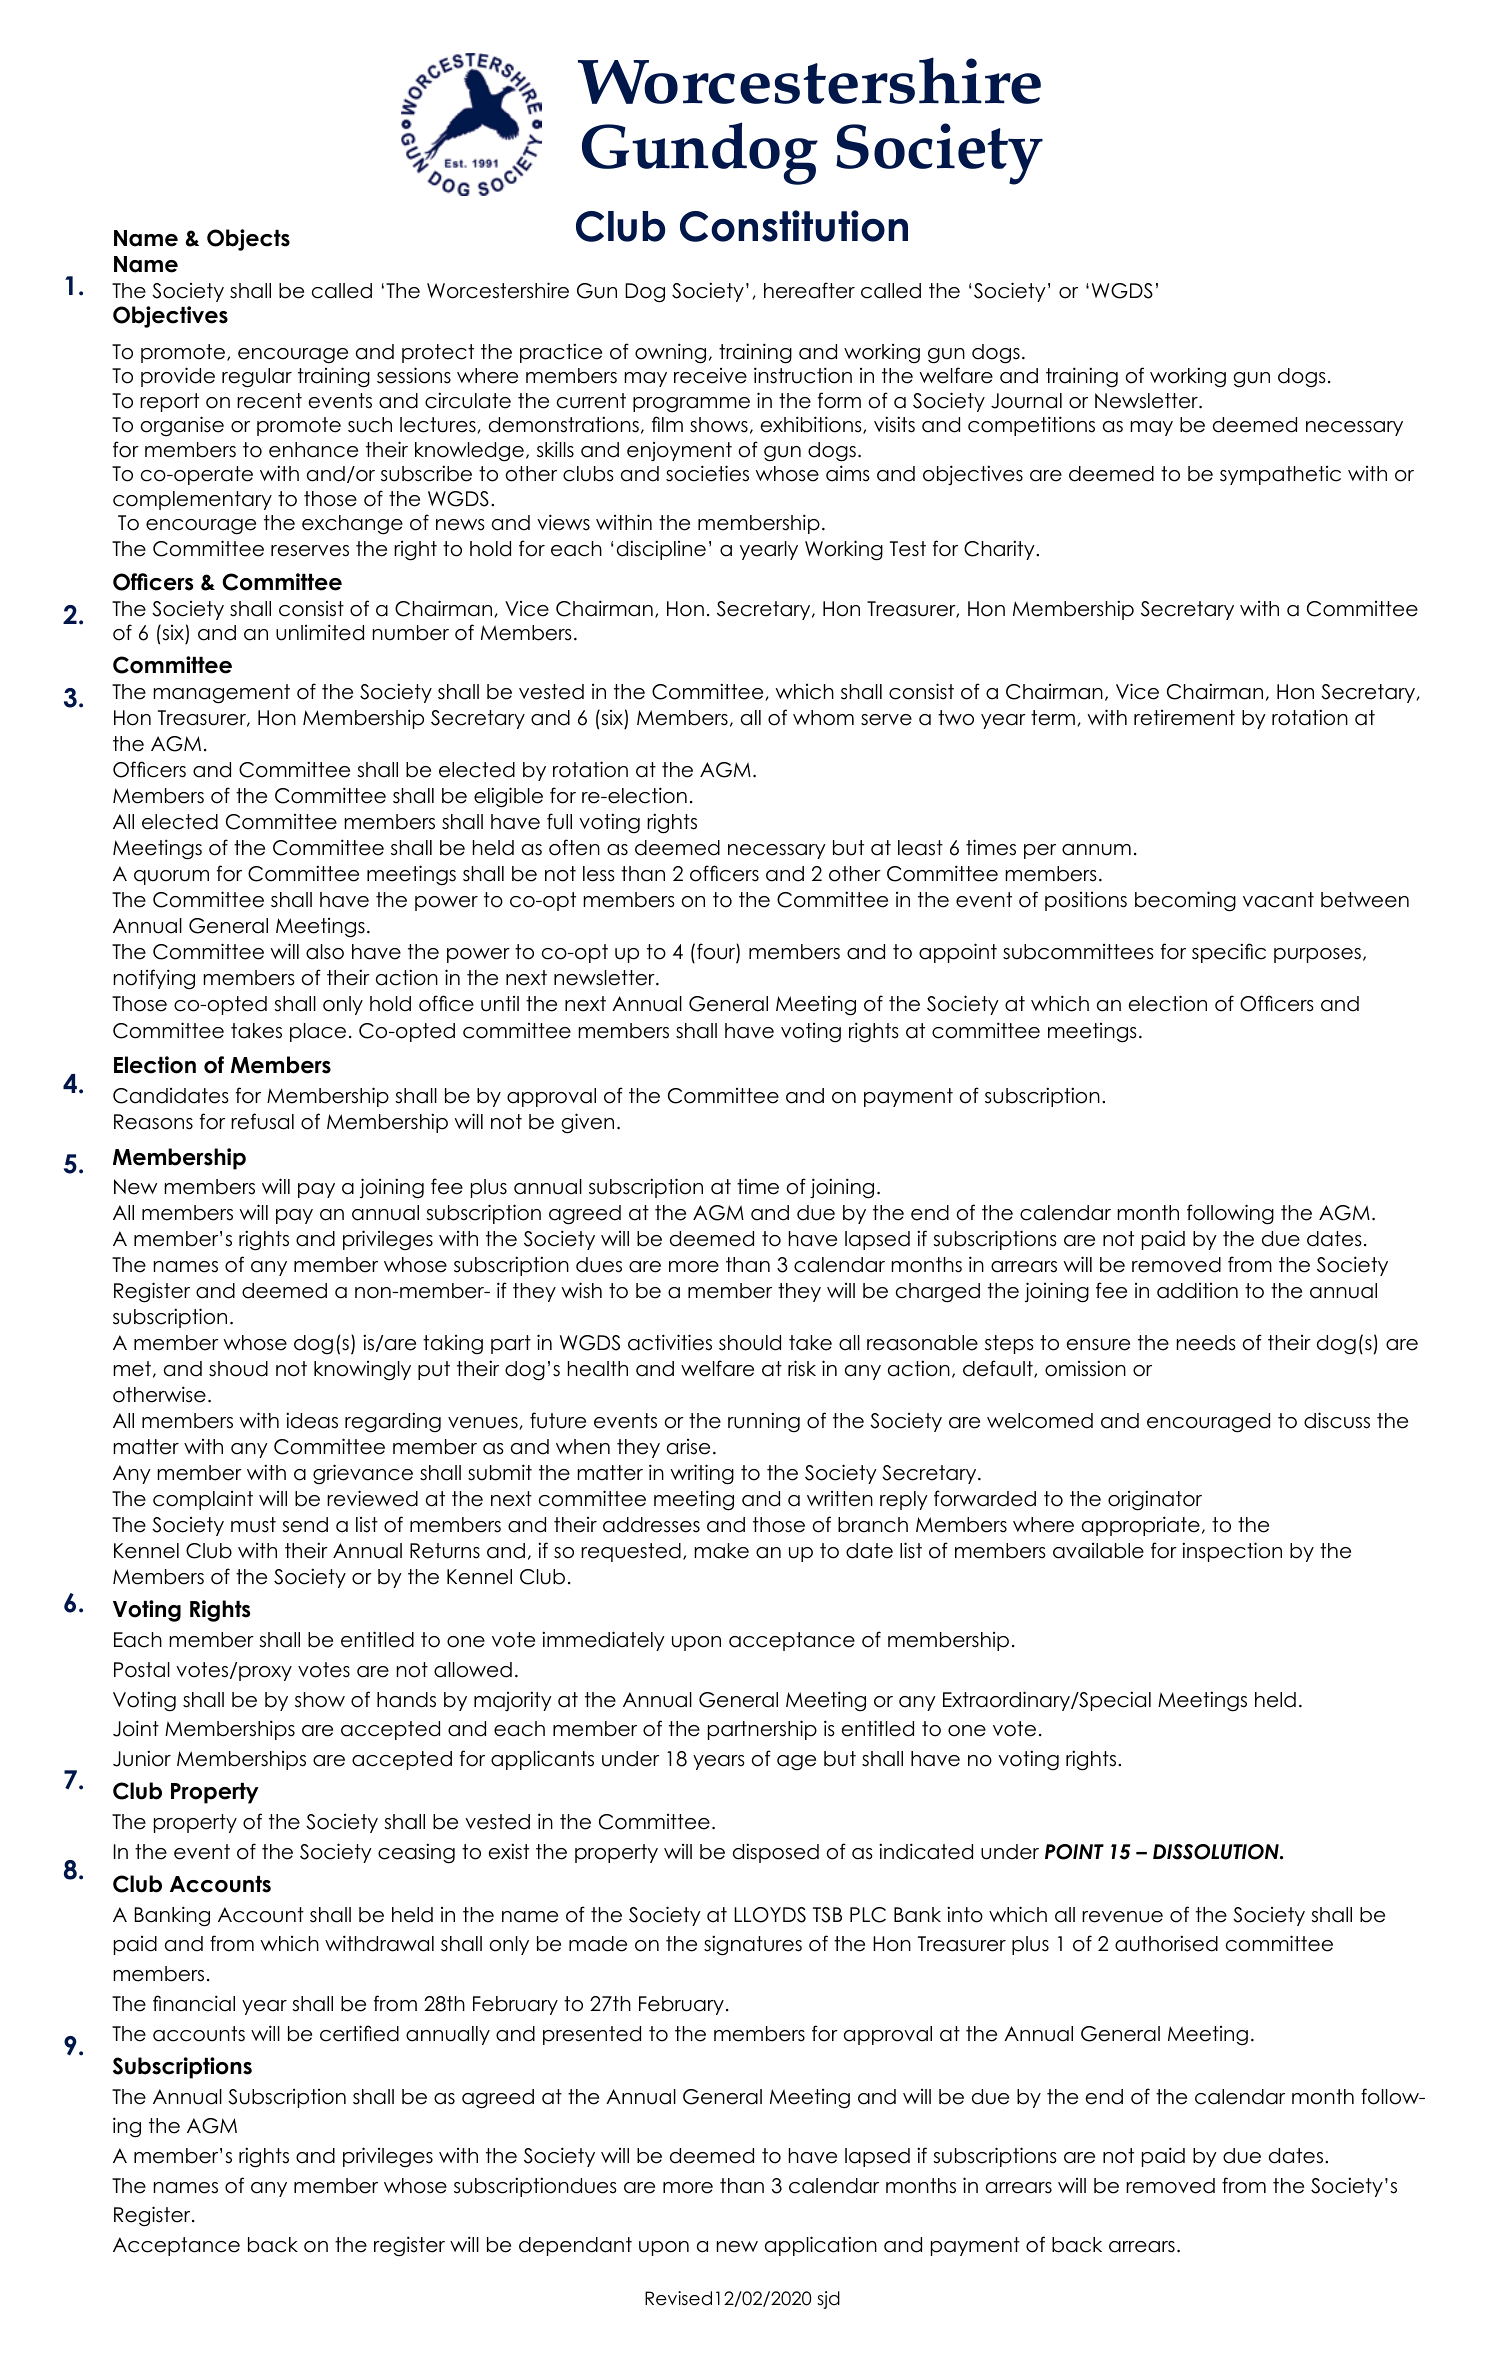  What do you see at coordinates (809, 290) in the screenshot?
I see `hereafter` at bounding box center [809, 290].
